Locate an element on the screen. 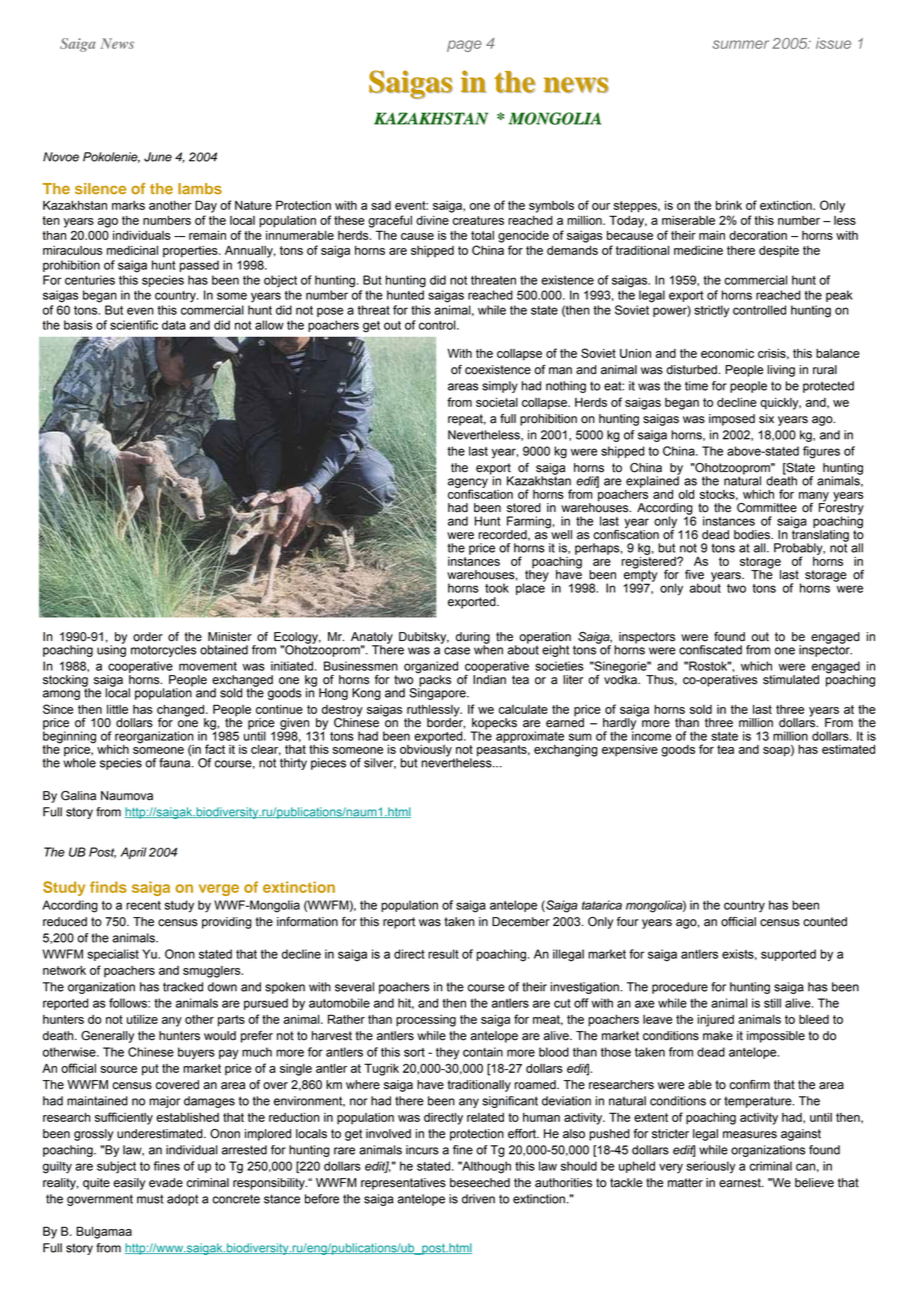 The width and height of the screenshot is (924, 1308). December is located at coordinates (521, 922).
